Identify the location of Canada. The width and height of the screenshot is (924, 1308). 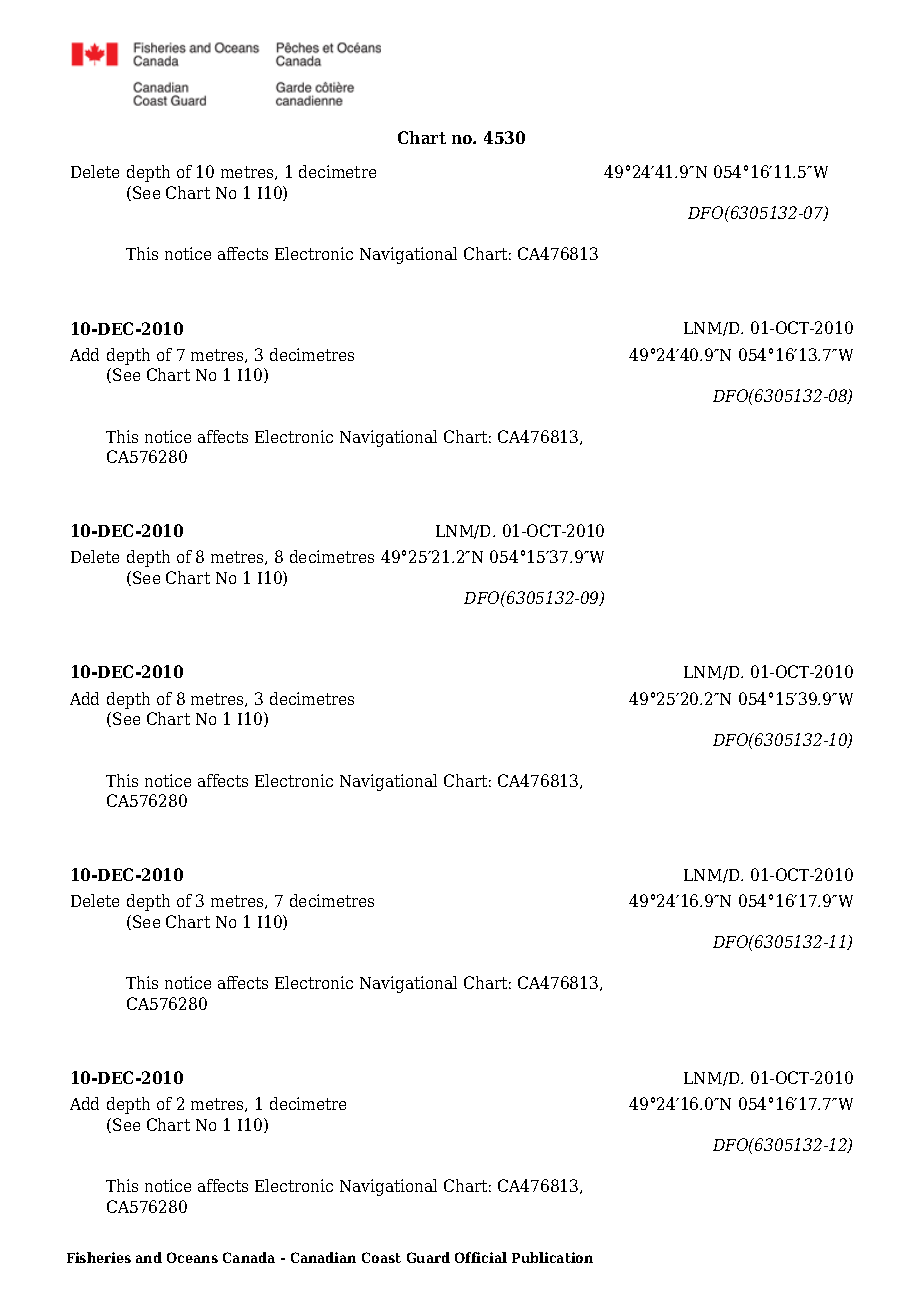
(249, 1257).
